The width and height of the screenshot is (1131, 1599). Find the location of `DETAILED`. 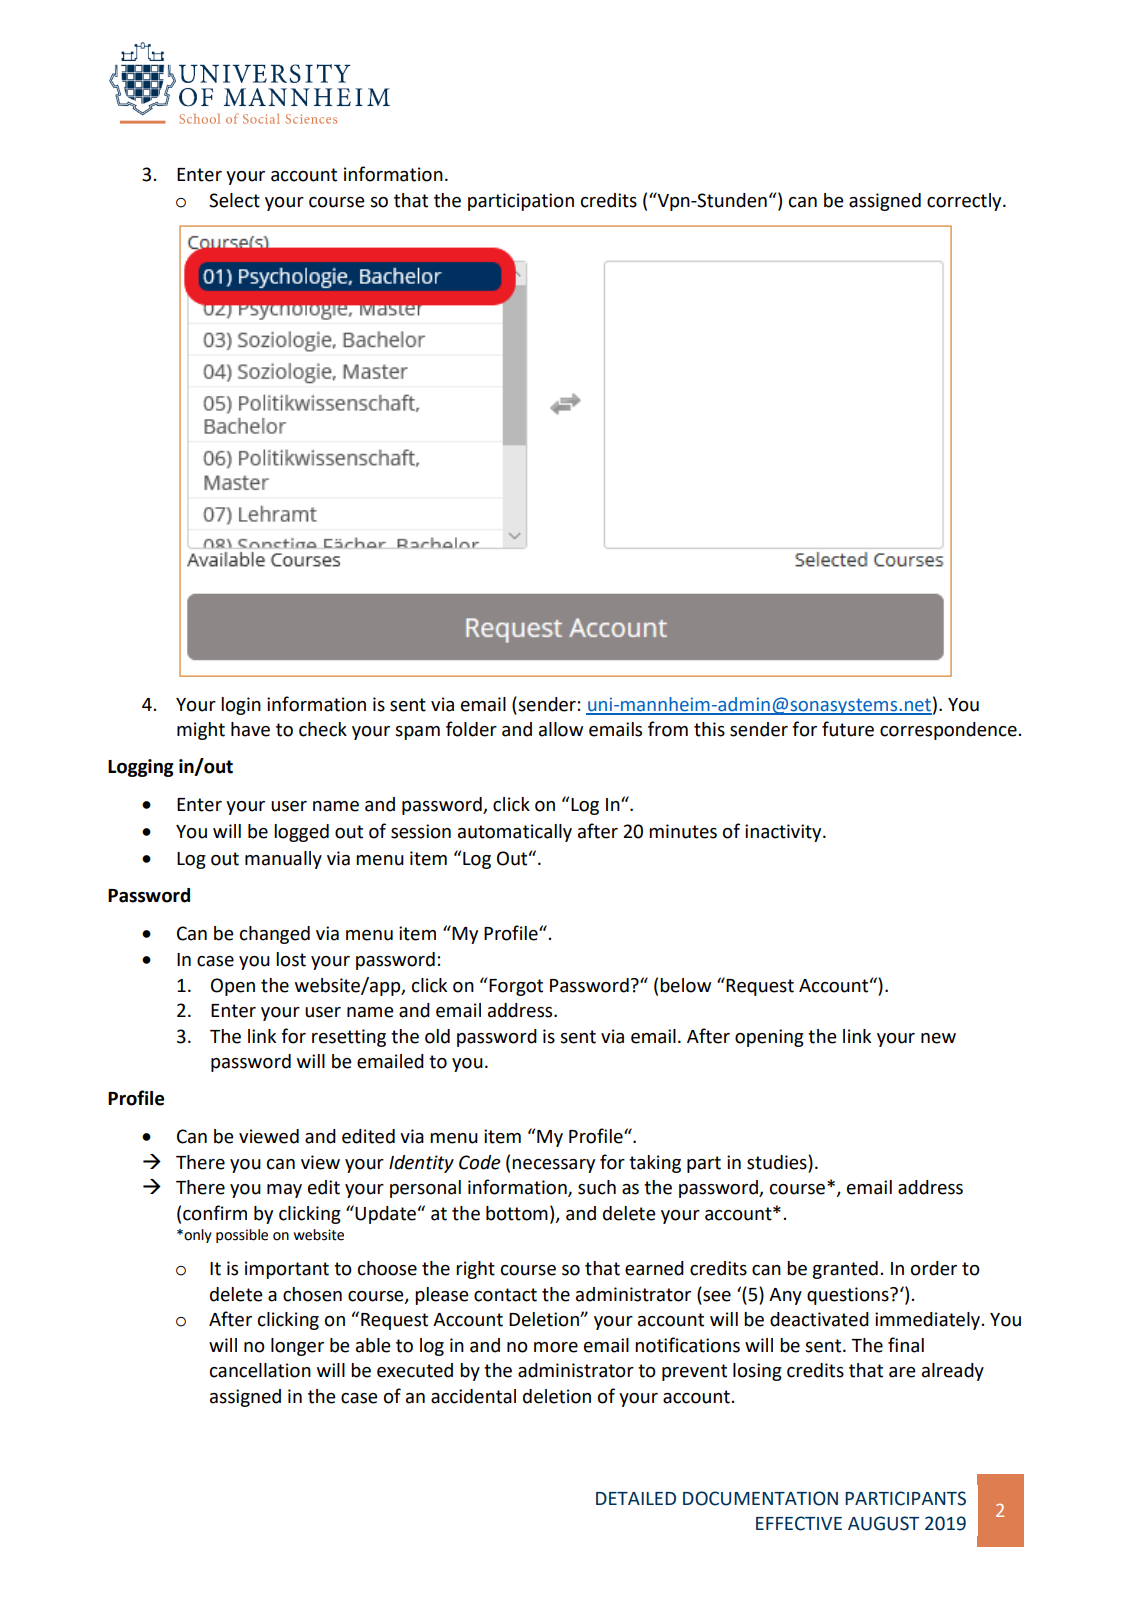

DETAILED is located at coordinates (636, 1498).
